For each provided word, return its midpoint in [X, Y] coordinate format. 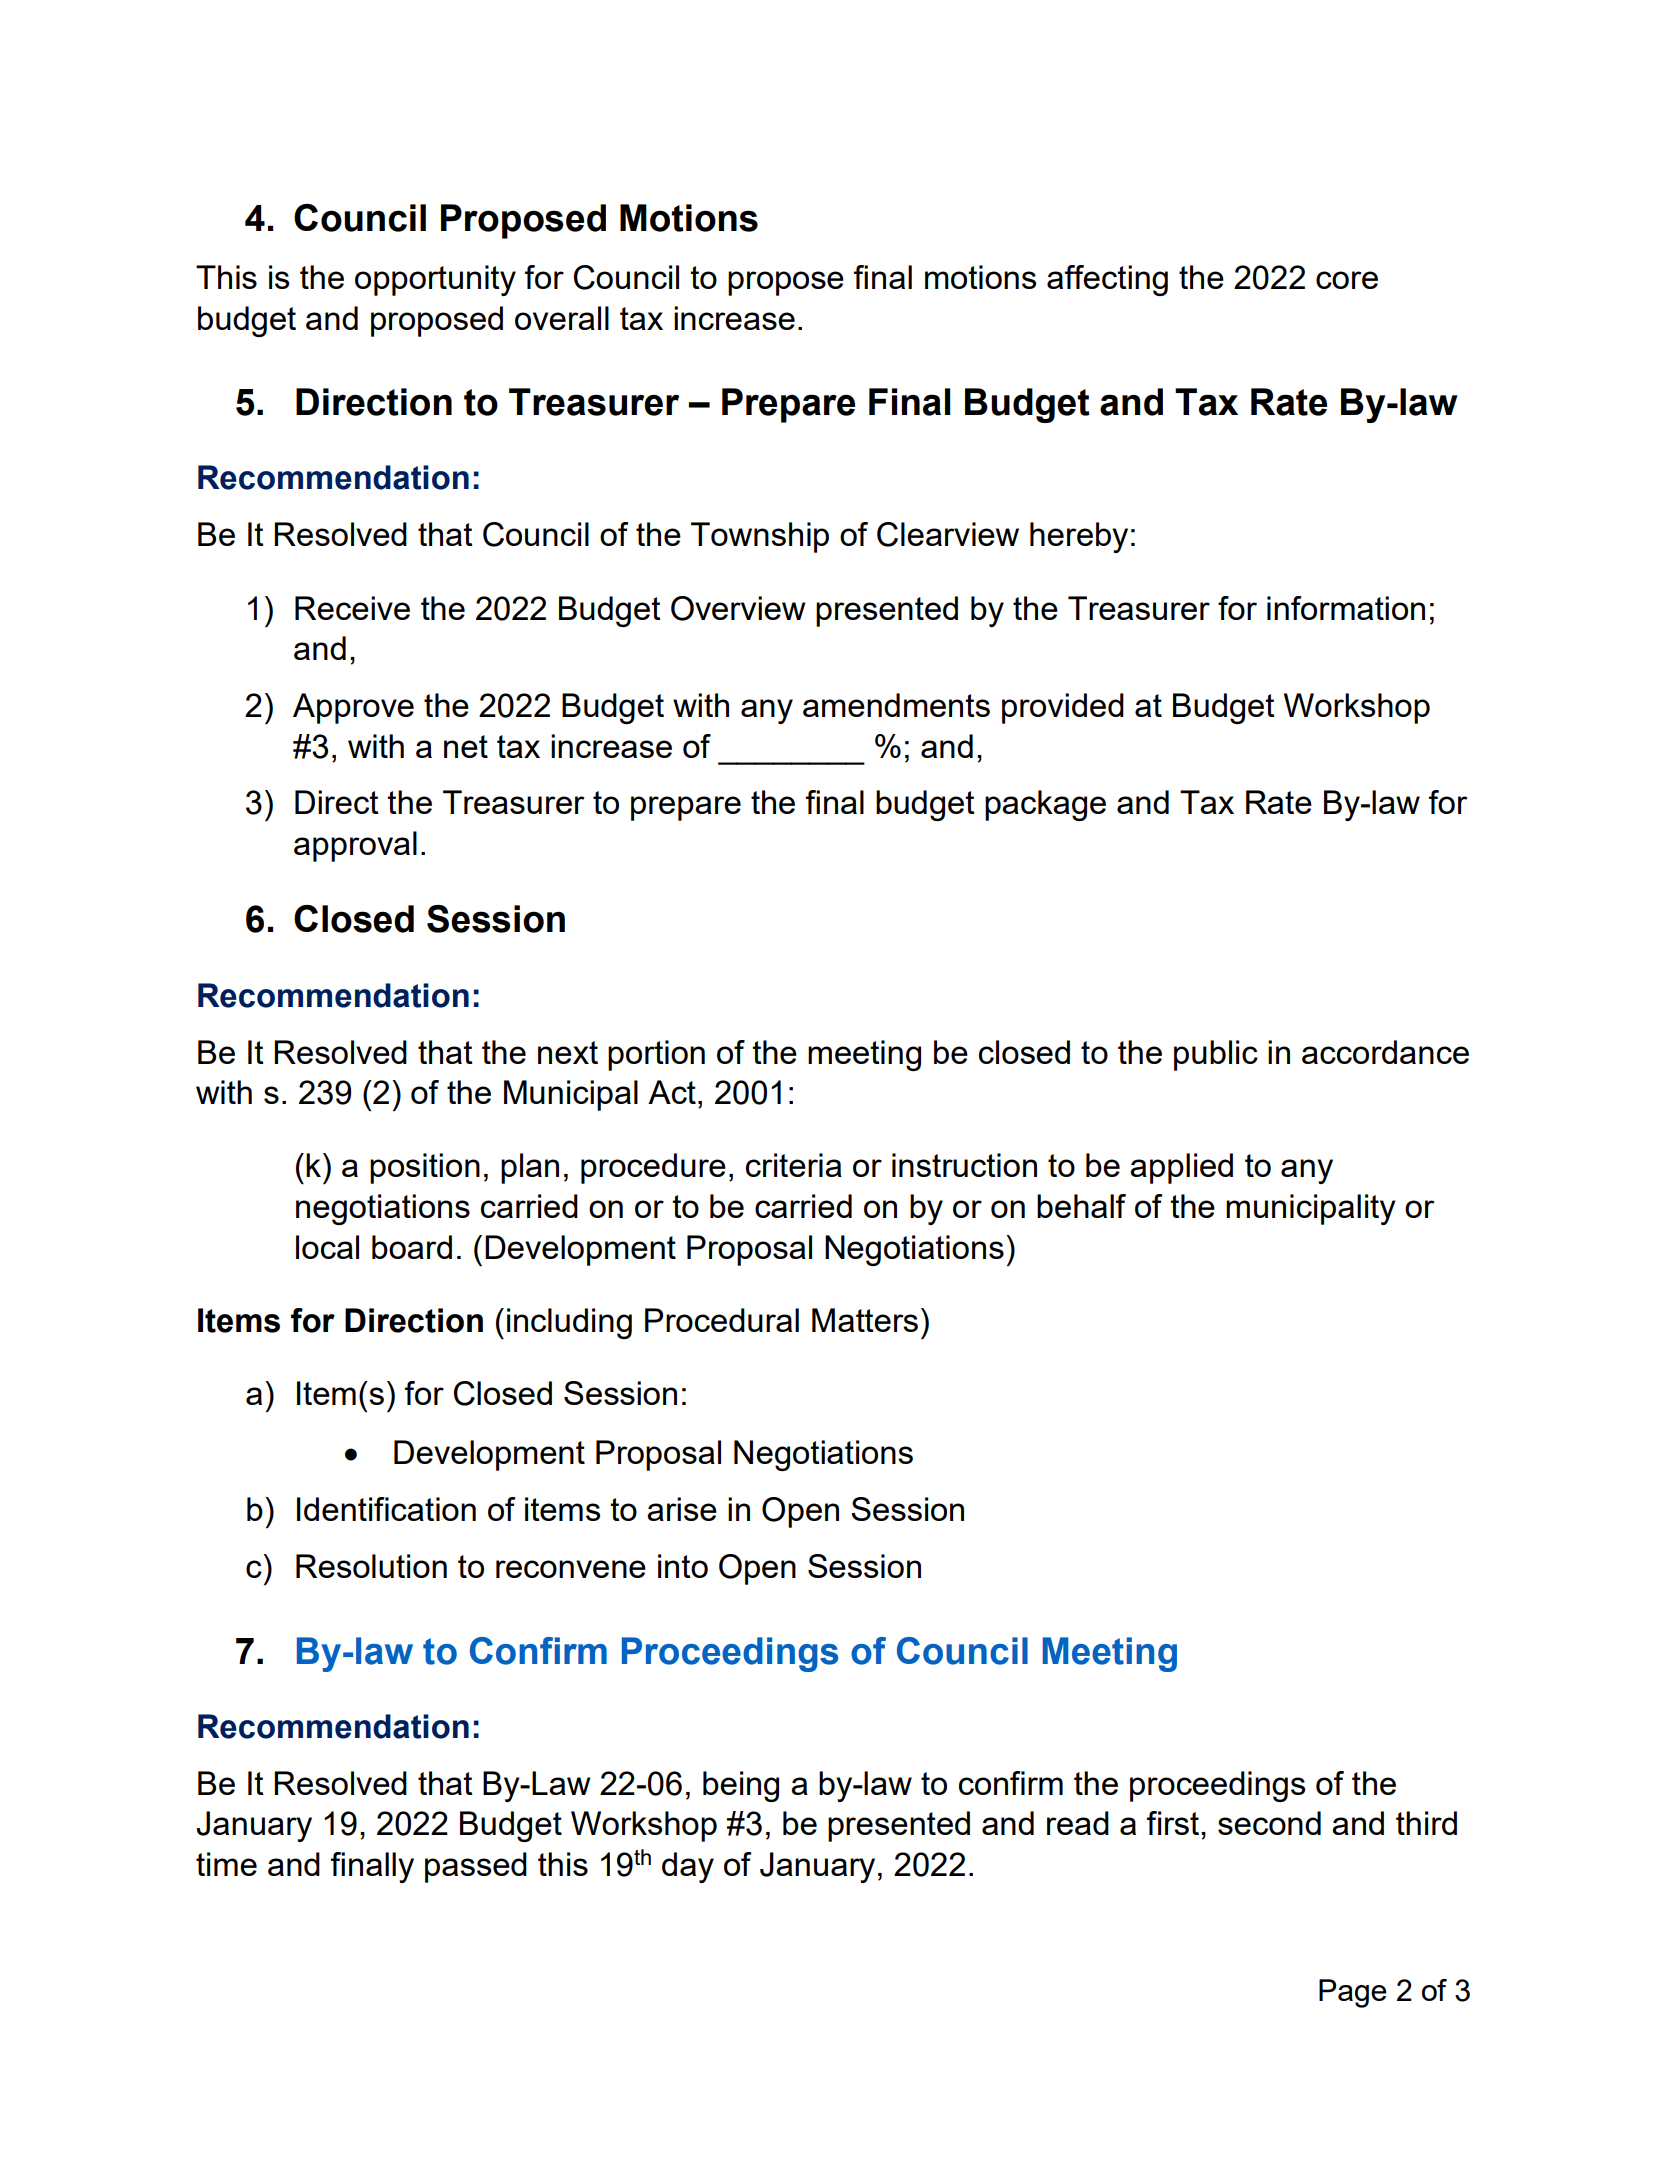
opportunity [435, 280]
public [1216, 1055]
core [1347, 280]
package [1045, 805]
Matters [865, 1320]
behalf [1081, 1206]
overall [562, 318]
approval [355, 846]
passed [476, 1867]
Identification [386, 1509]
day [688, 1867]
